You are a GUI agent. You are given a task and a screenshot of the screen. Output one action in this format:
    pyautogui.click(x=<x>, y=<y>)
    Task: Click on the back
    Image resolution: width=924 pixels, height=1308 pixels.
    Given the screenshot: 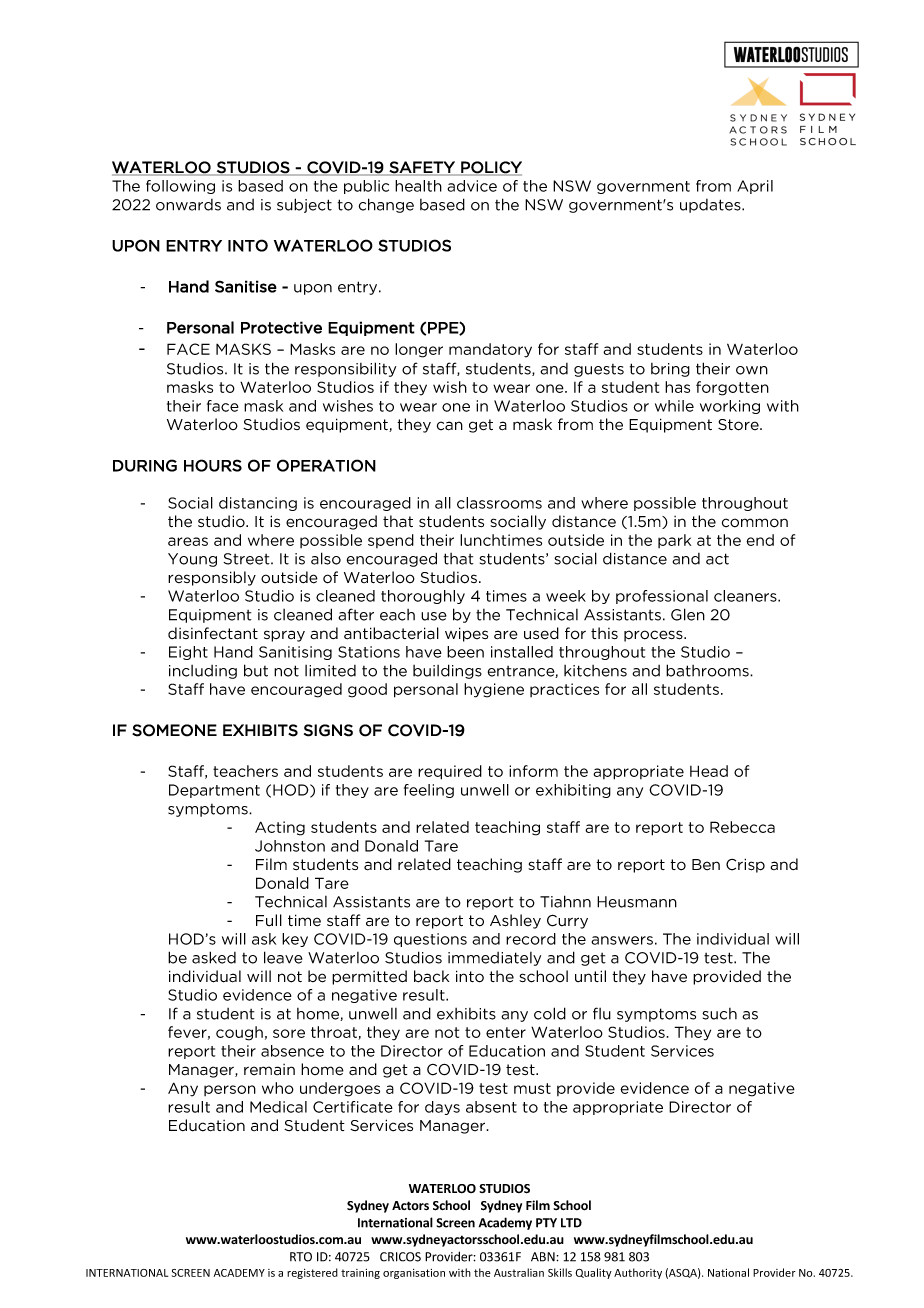 What is the action you would take?
    pyautogui.click(x=431, y=976)
